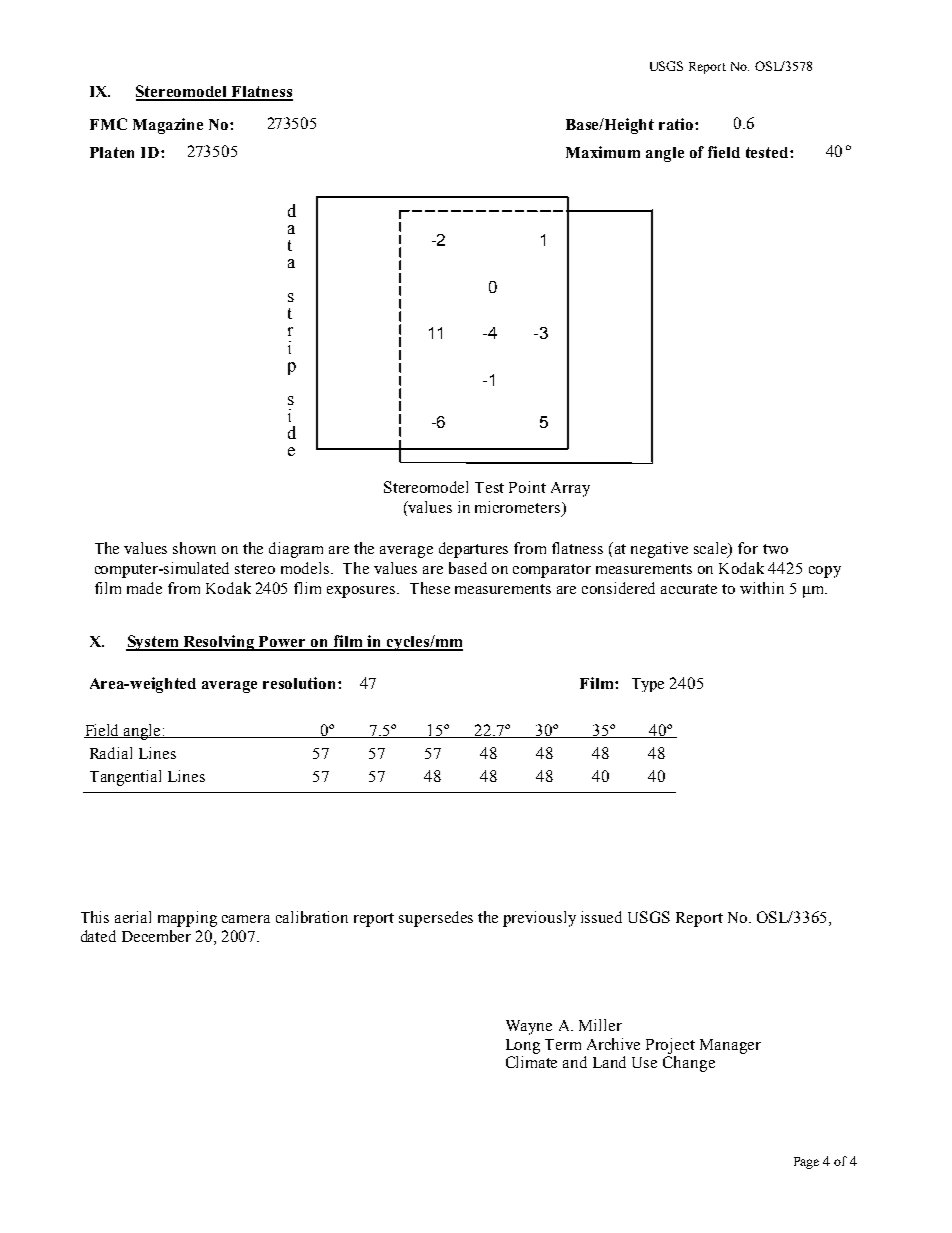 The height and width of the page is (1233, 952). I want to click on mapping, so click(187, 919).
